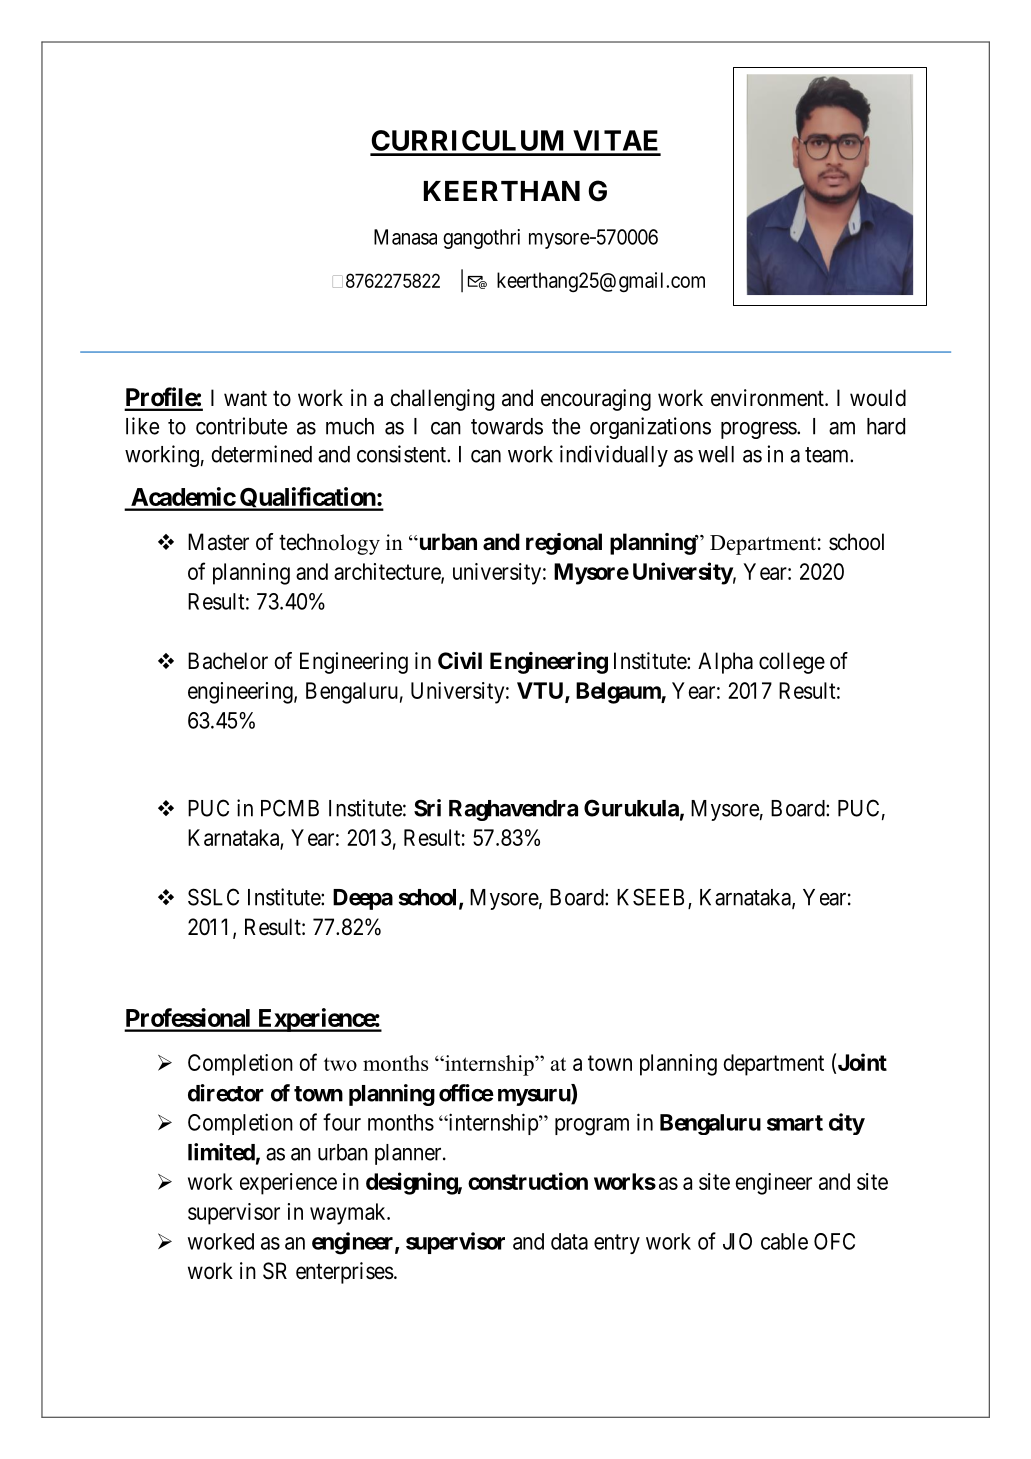 The image size is (1031, 1459). I want to click on progress, so click(759, 430).
